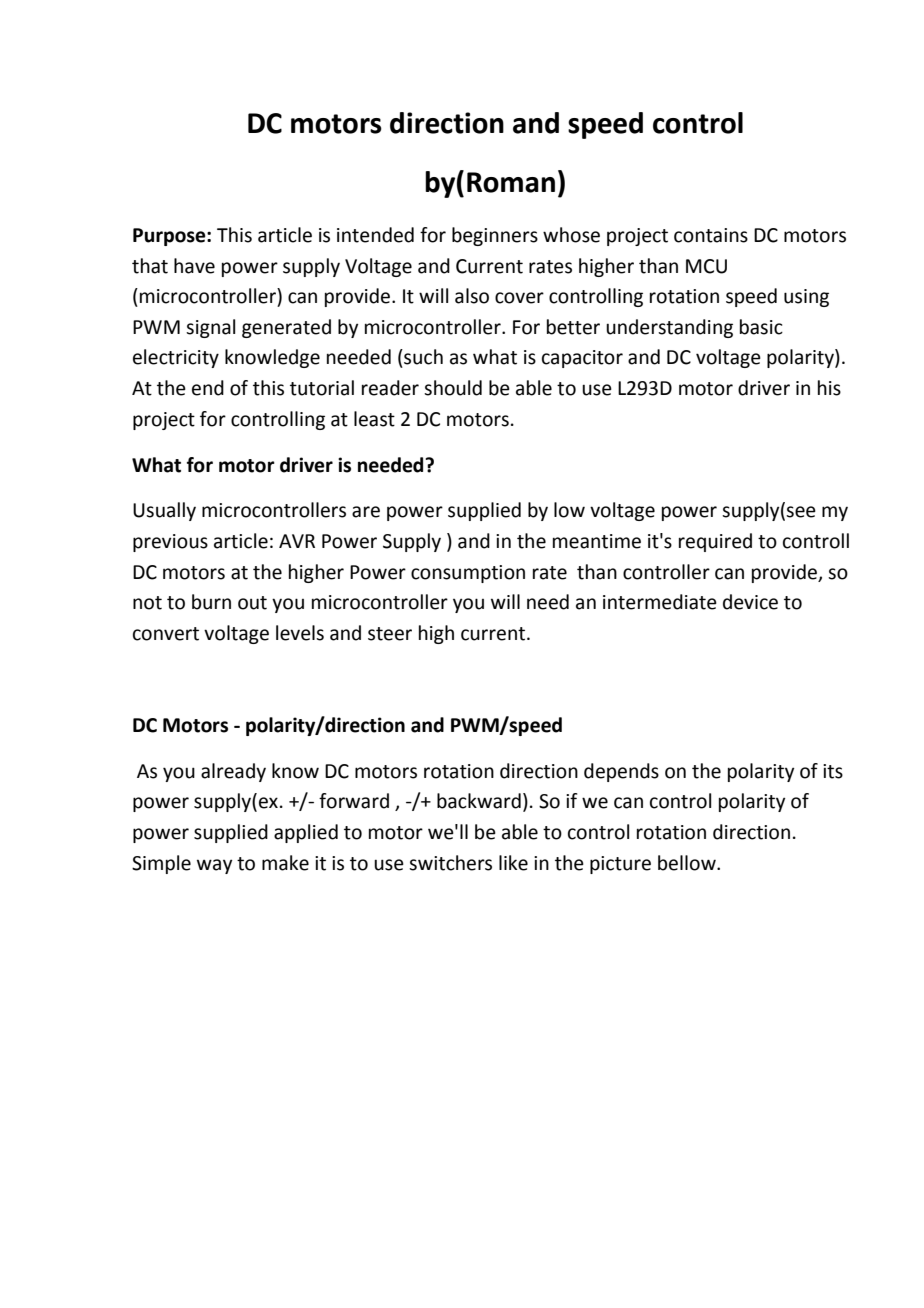 This page has width=924, height=1308. Describe the element at coordinates (495, 236) in the page. I see `beginners` at that location.
